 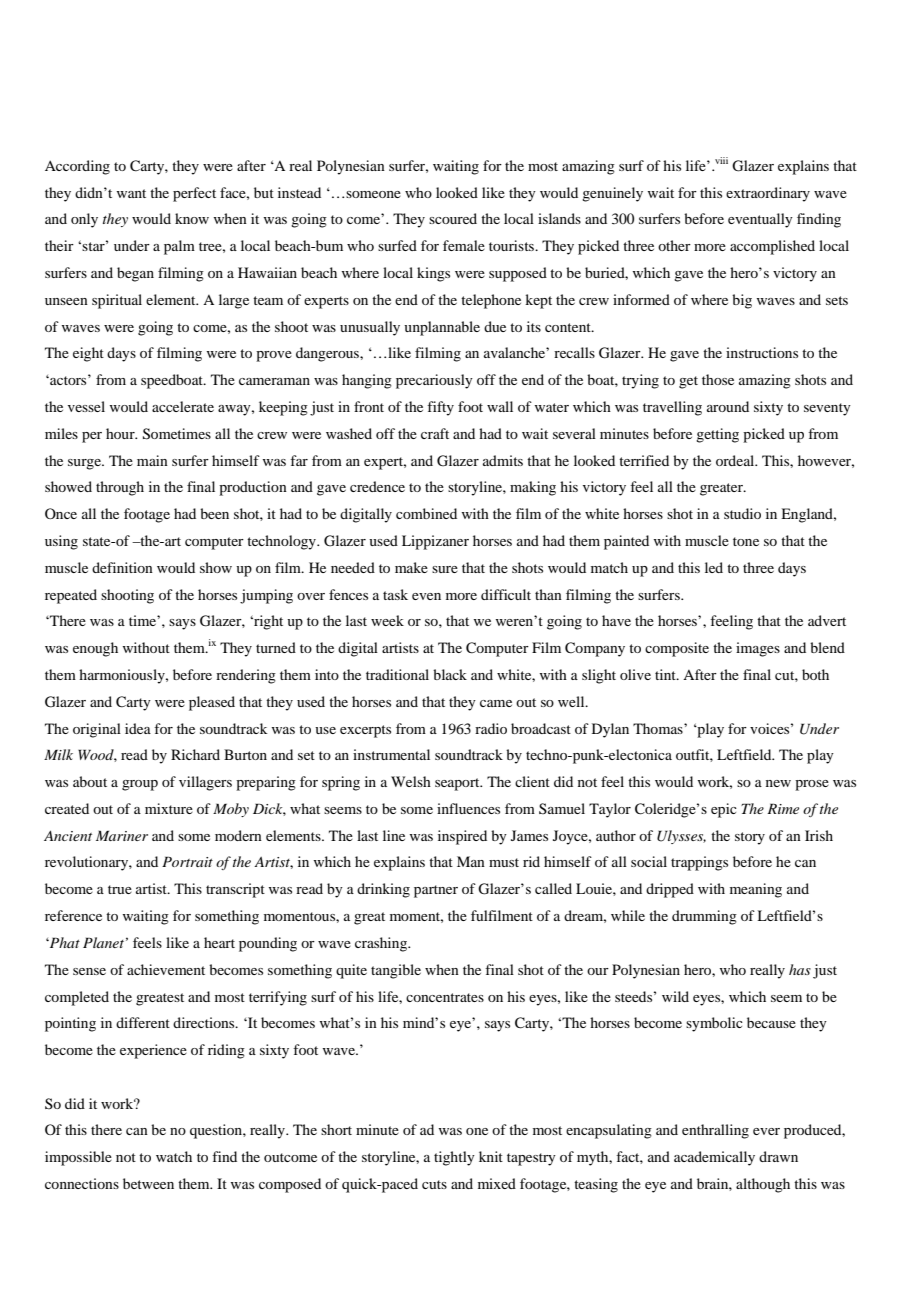 I want to click on scoured, so click(x=453, y=218).
